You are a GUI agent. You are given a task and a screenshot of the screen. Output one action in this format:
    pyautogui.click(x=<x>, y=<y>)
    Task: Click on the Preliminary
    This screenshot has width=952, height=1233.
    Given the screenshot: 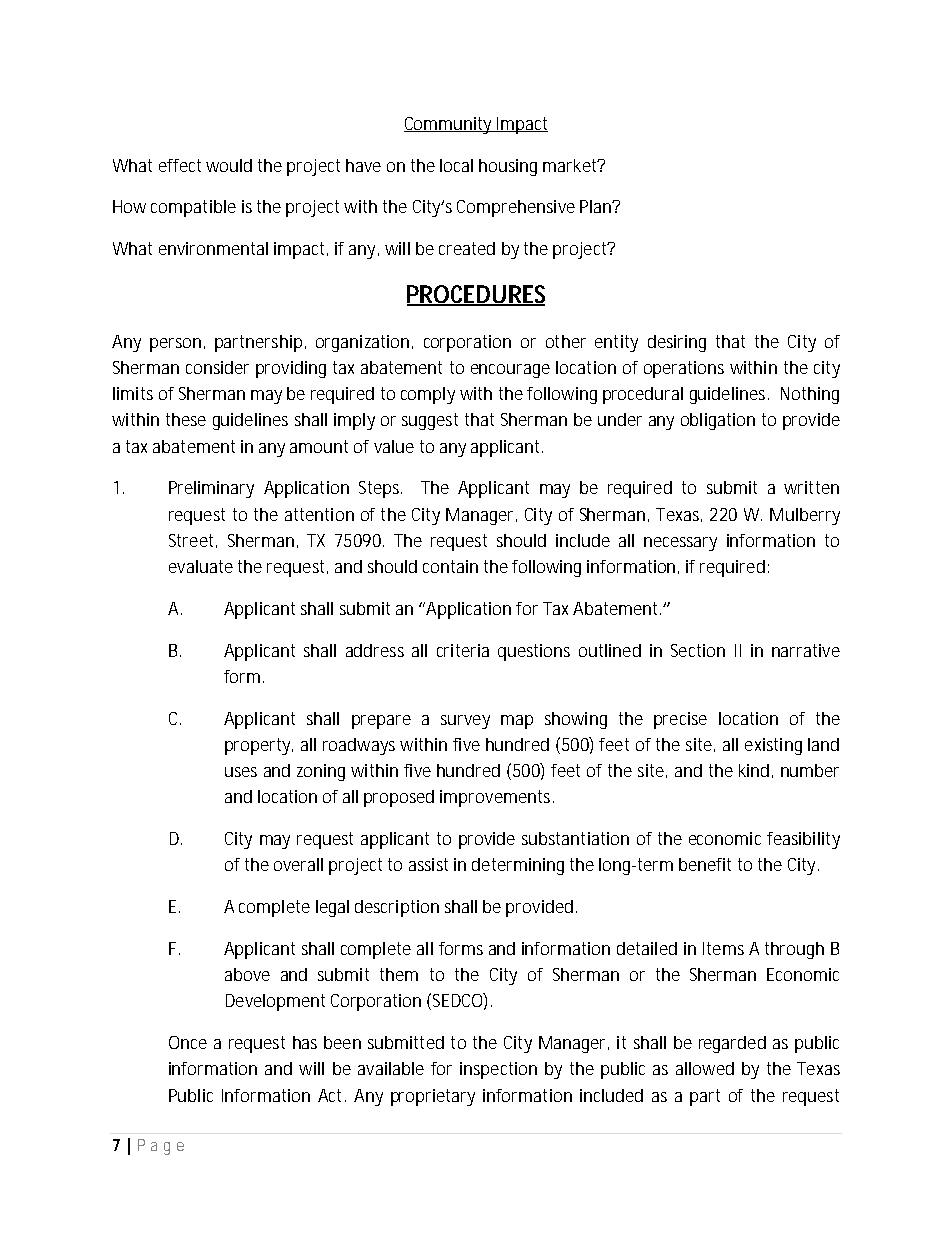 What is the action you would take?
    pyautogui.click(x=211, y=489)
